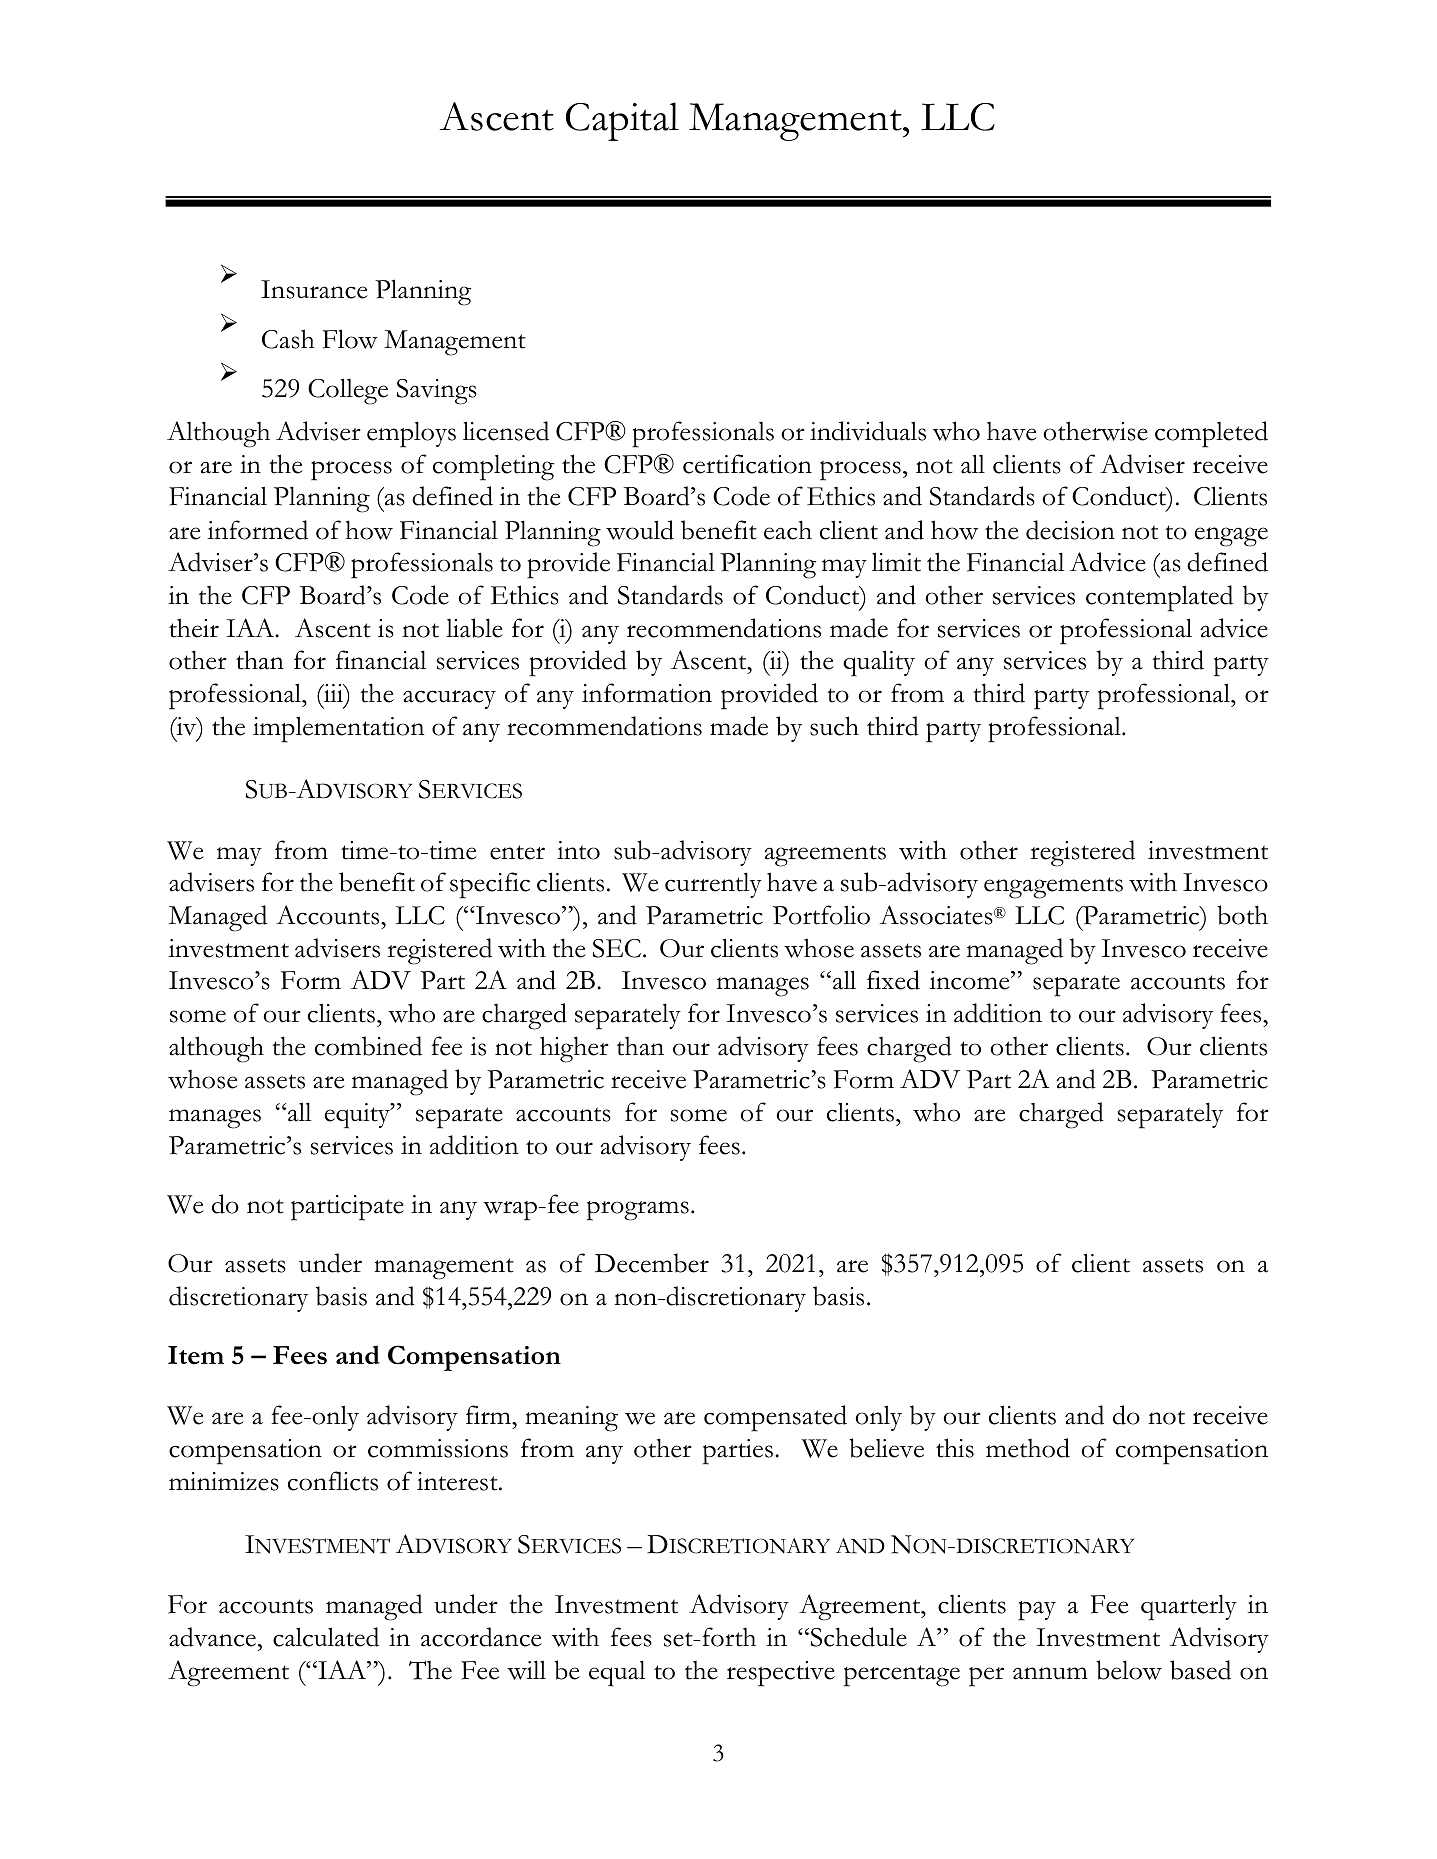 Image resolution: width=1437 pixels, height=1859 pixels. What do you see at coordinates (314, 289) in the image?
I see `Insurance` at bounding box center [314, 289].
